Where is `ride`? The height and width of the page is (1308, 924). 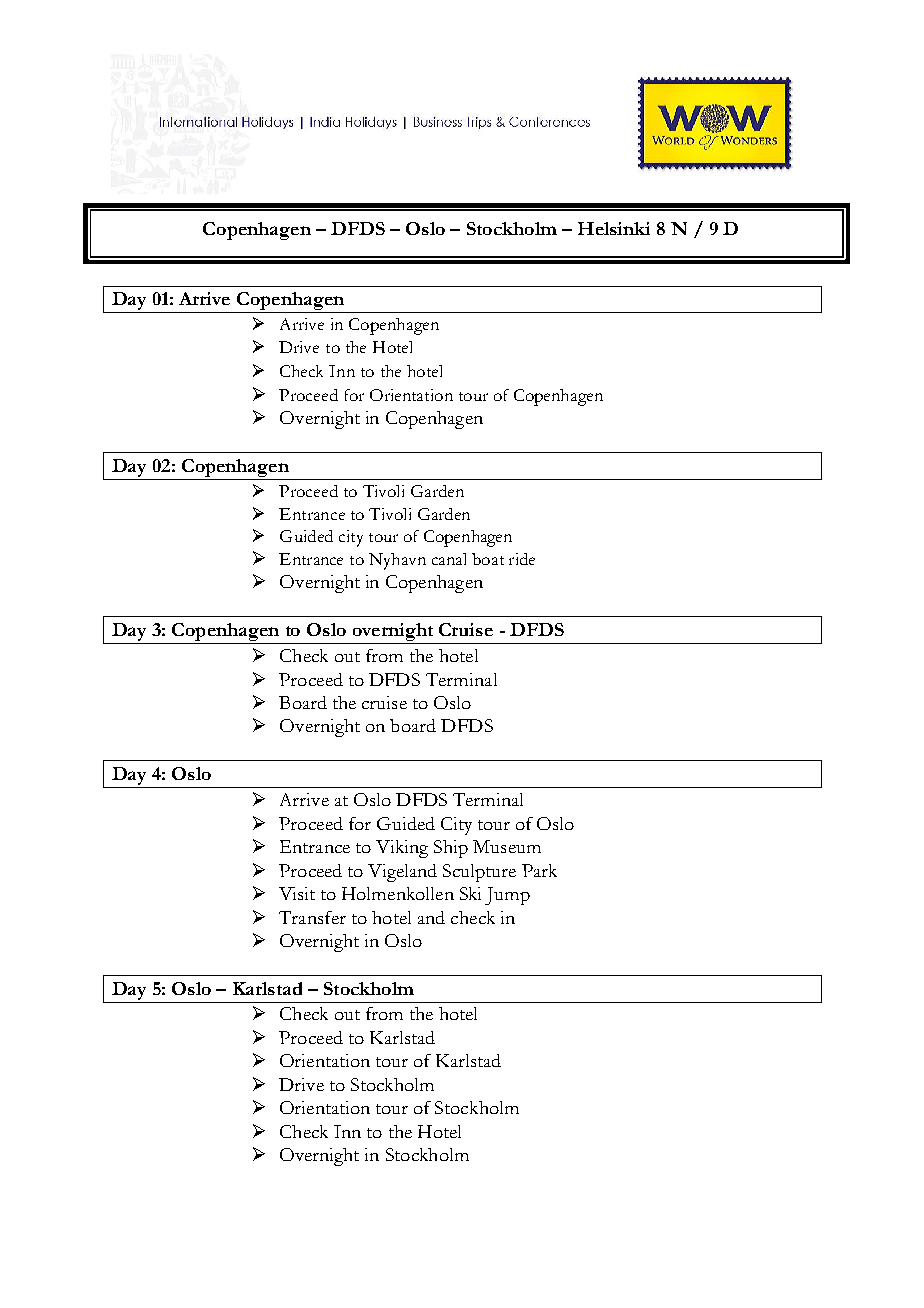
ride is located at coordinates (522, 559).
